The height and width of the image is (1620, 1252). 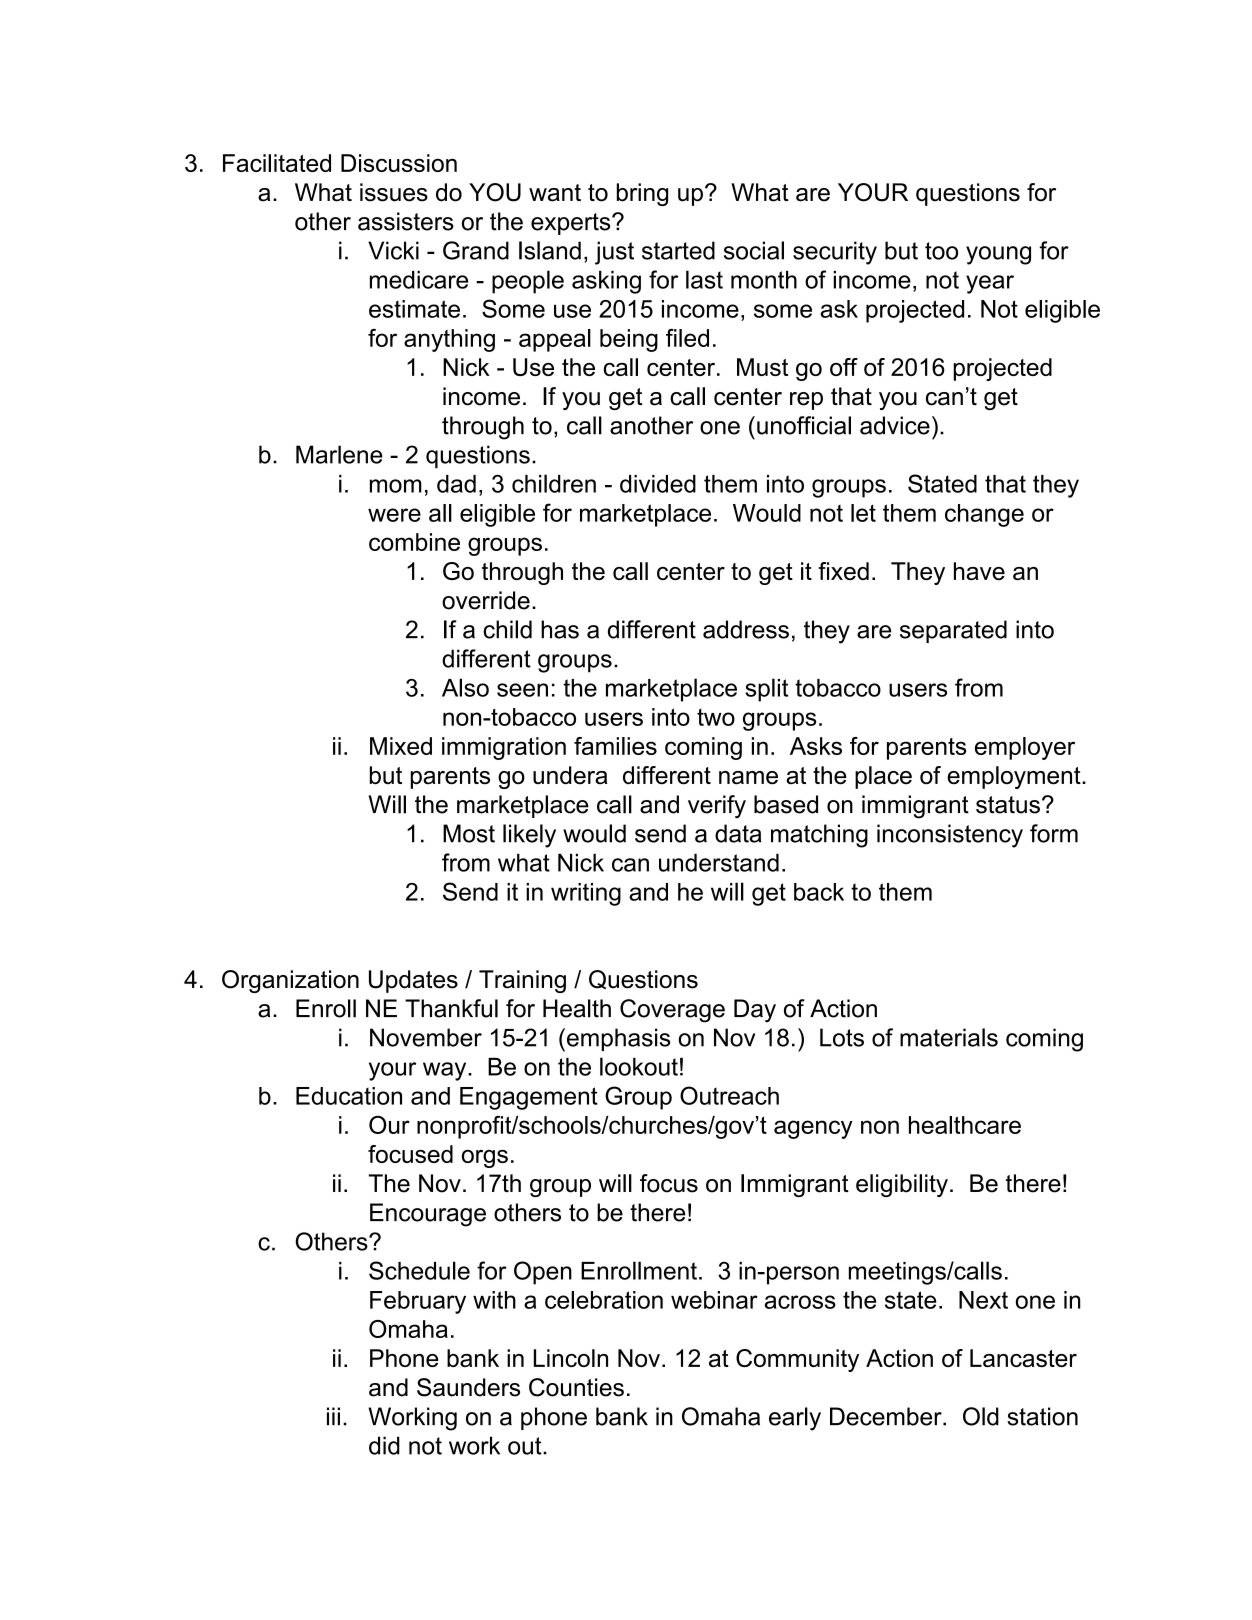 What do you see at coordinates (941, 251) in the image?
I see `too` at bounding box center [941, 251].
